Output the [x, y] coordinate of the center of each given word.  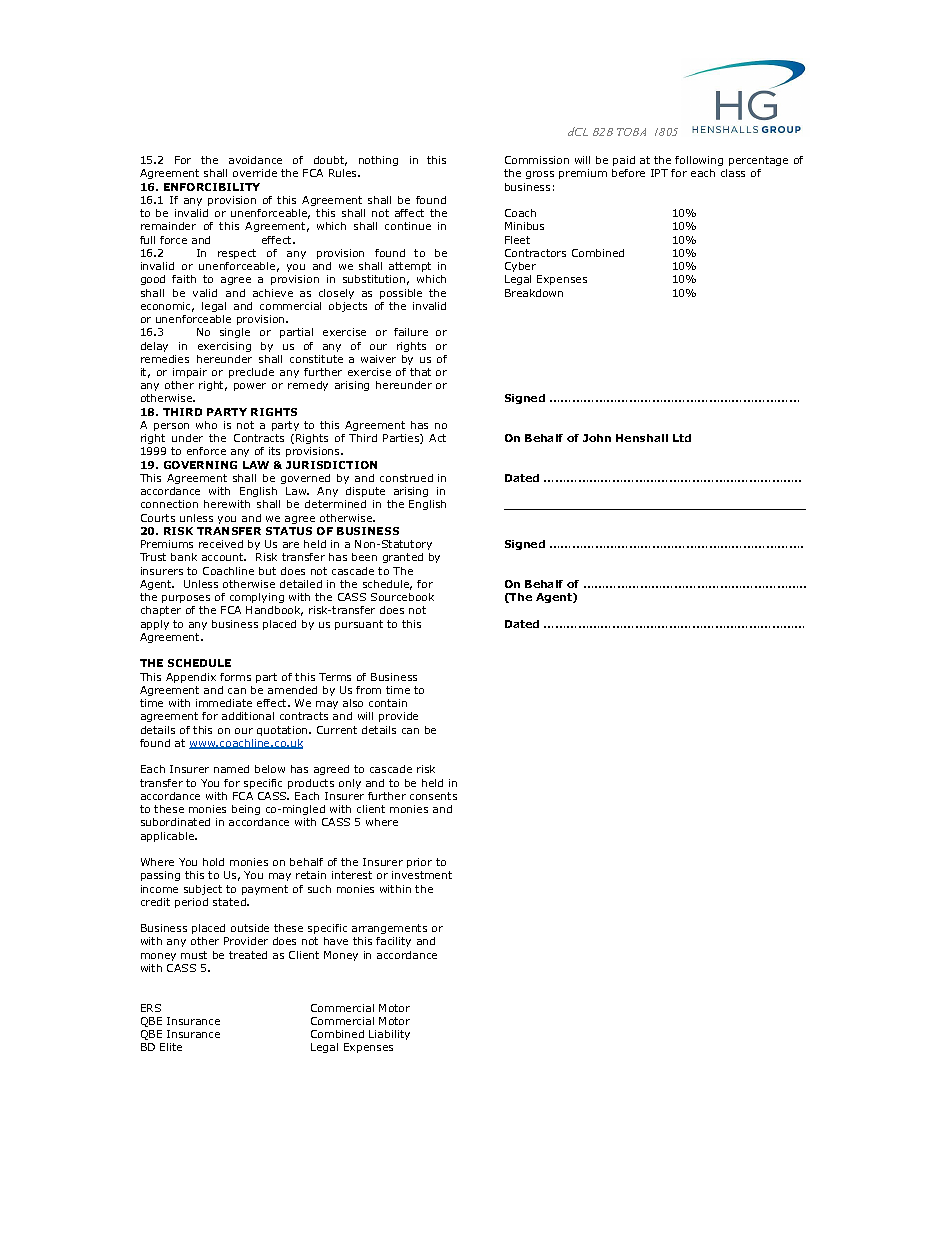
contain [388, 703]
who [206, 425]
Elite [171, 1047]
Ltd [682, 438]
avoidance [255, 160]
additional [248, 716]
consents [433, 796]
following [699, 161]
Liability [389, 1035]
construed [406, 478]
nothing [378, 161]
